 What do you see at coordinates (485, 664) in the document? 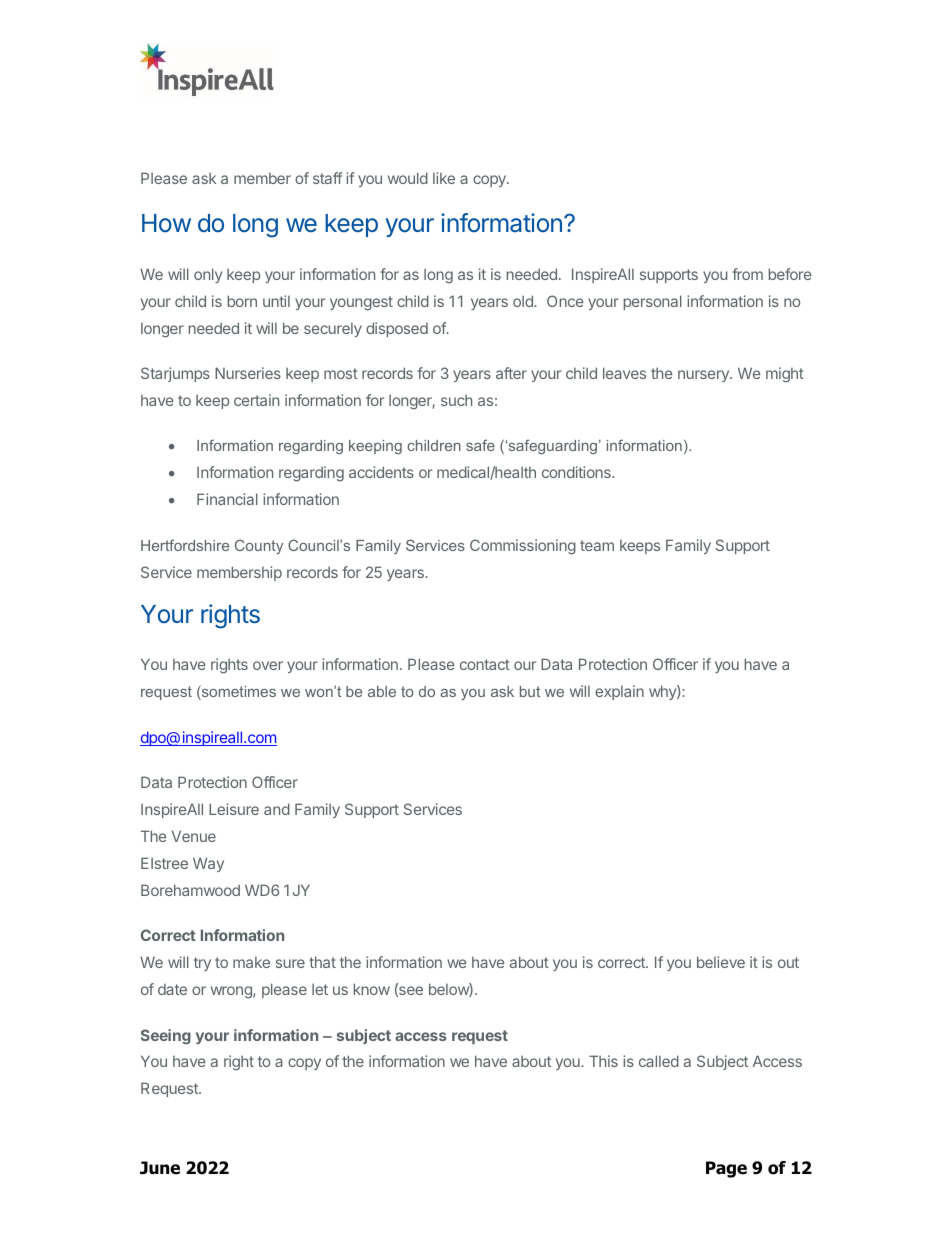
I see `contact` at bounding box center [485, 664].
